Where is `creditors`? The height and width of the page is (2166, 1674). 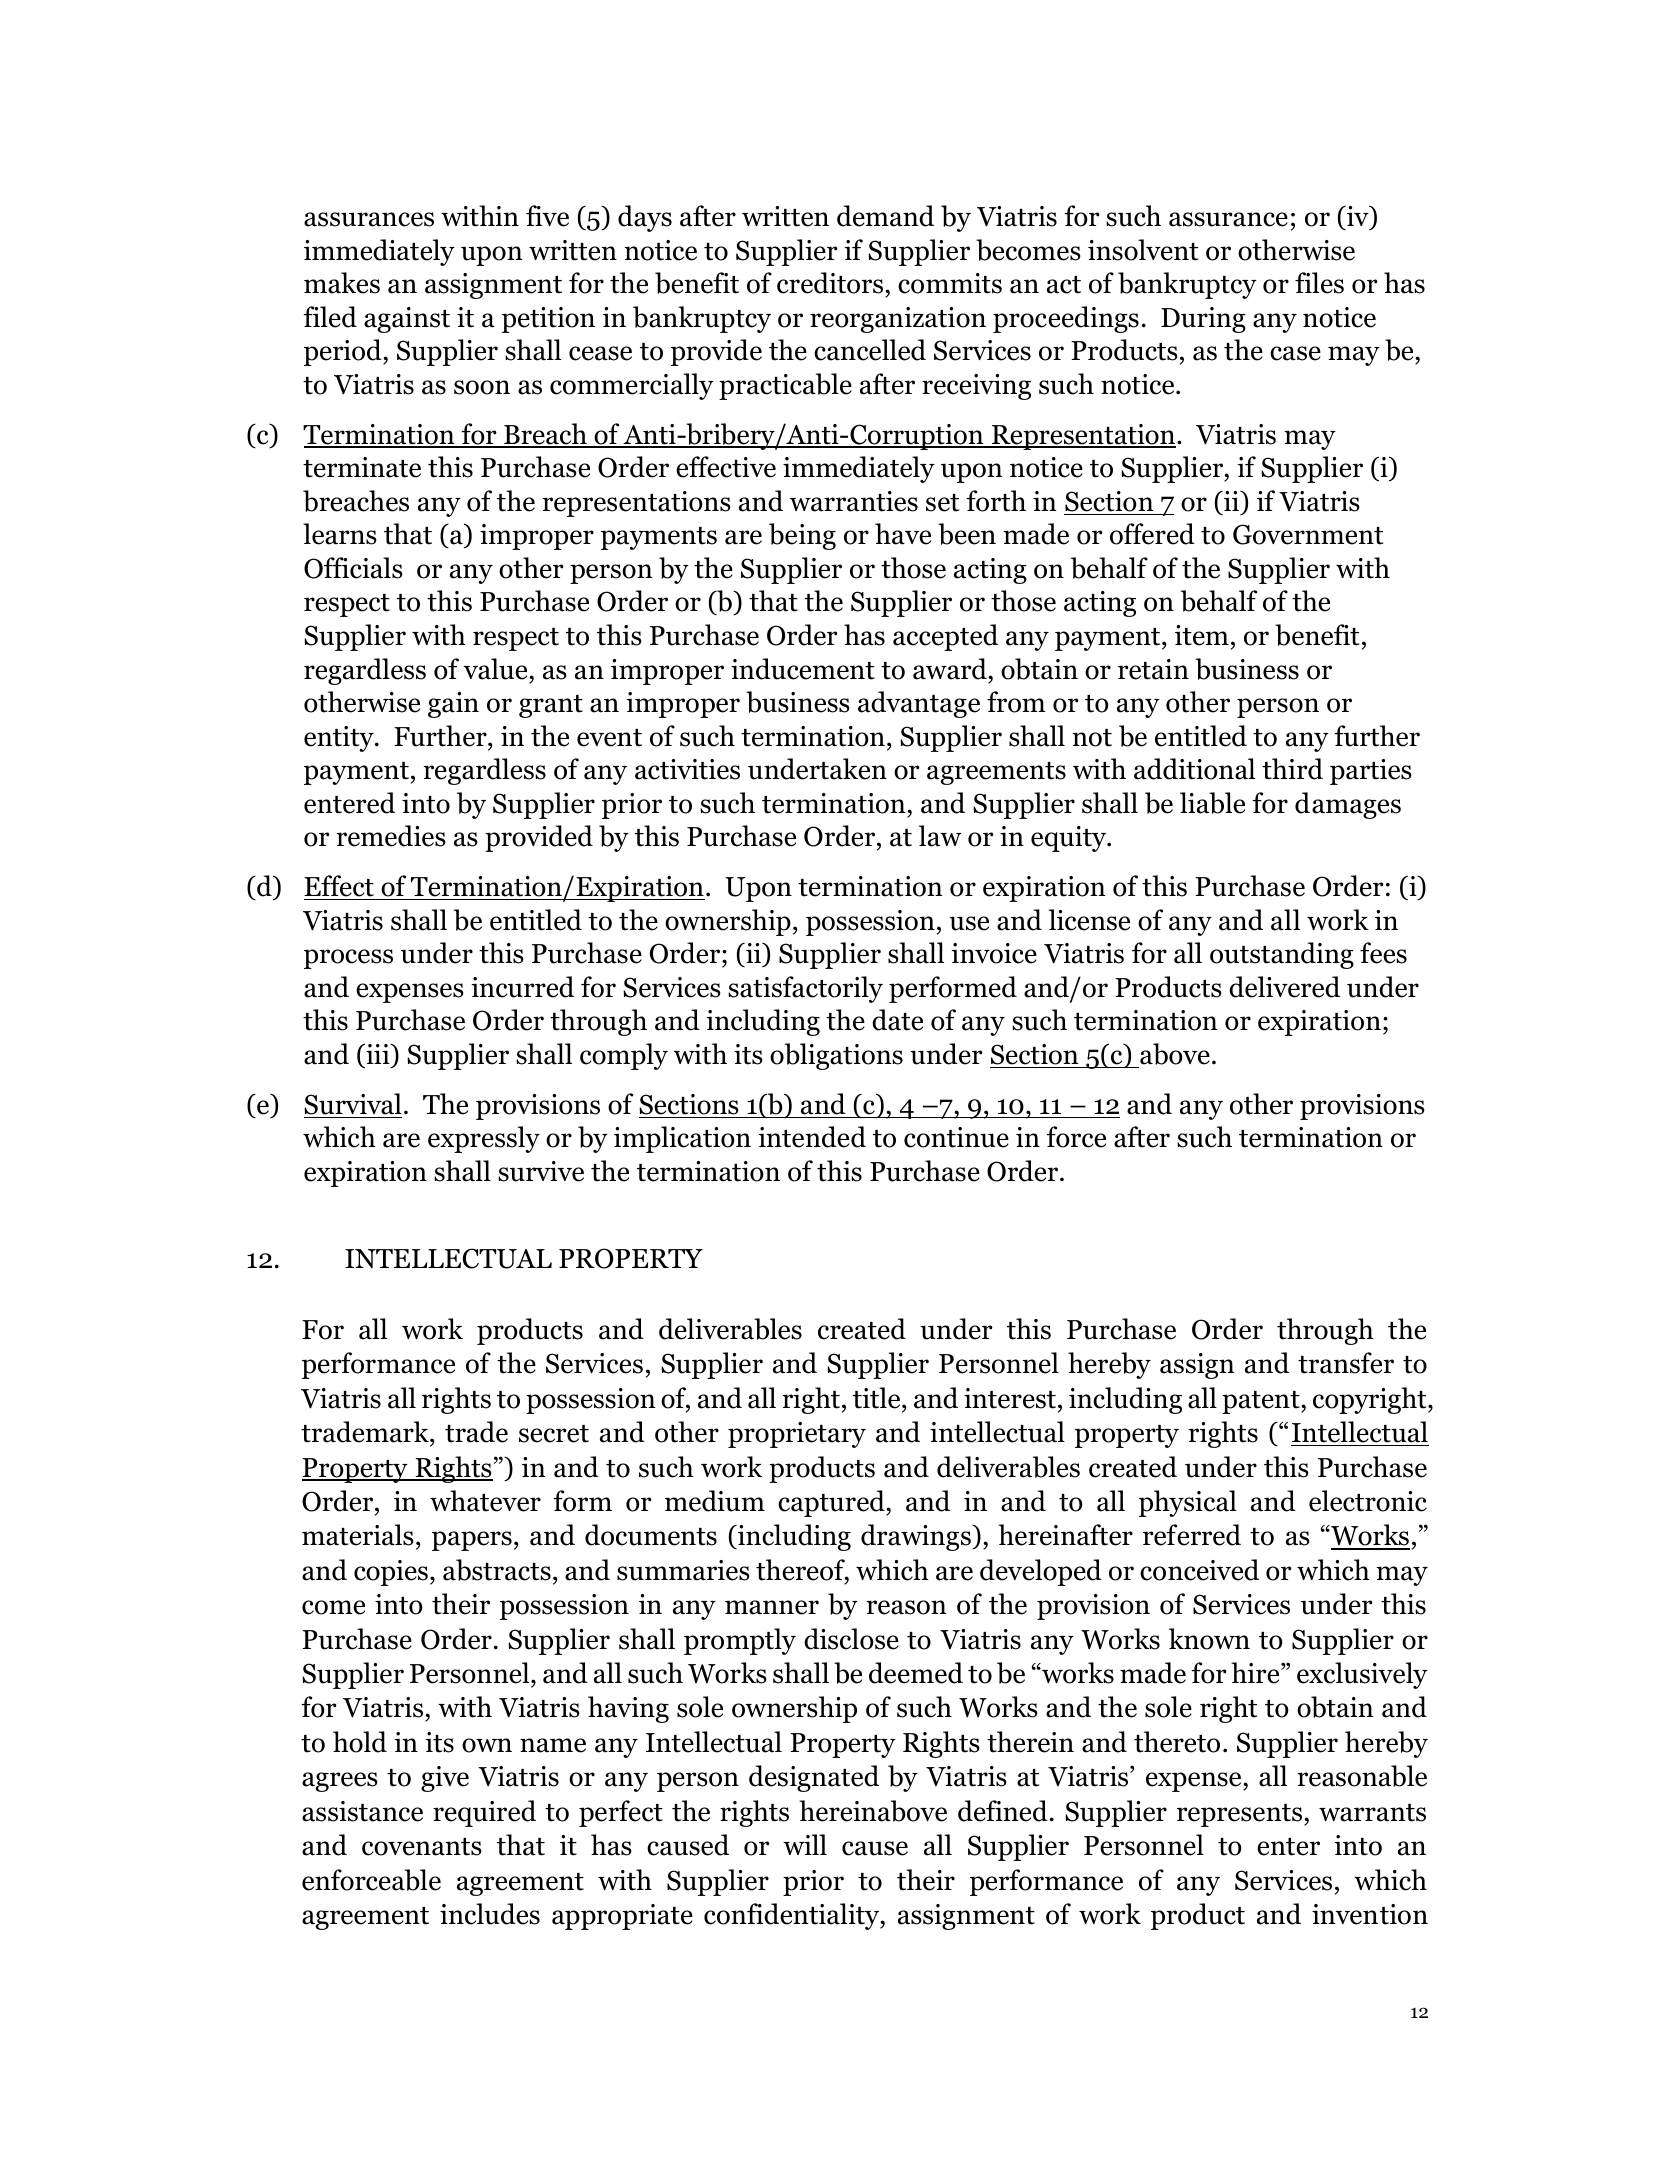 creditors is located at coordinates (831, 284).
